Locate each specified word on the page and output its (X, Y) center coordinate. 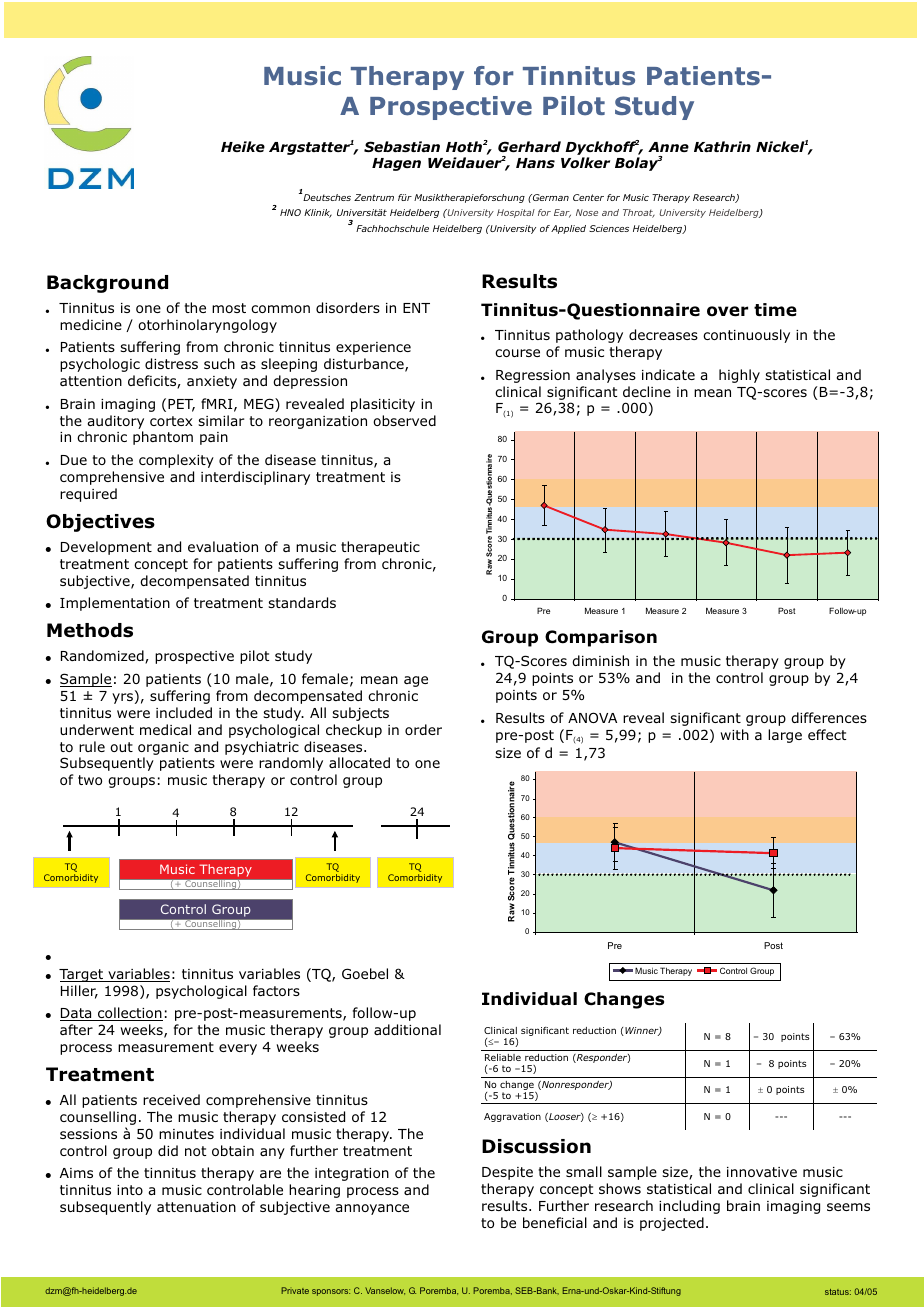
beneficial (555, 1222)
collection (129, 1014)
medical (165, 729)
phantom (163, 438)
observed (404, 420)
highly (739, 376)
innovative (762, 1172)
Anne (668, 147)
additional (407, 1029)
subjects (360, 714)
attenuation (196, 1207)
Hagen (396, 164)
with (735, 734)
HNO (290, 212)
